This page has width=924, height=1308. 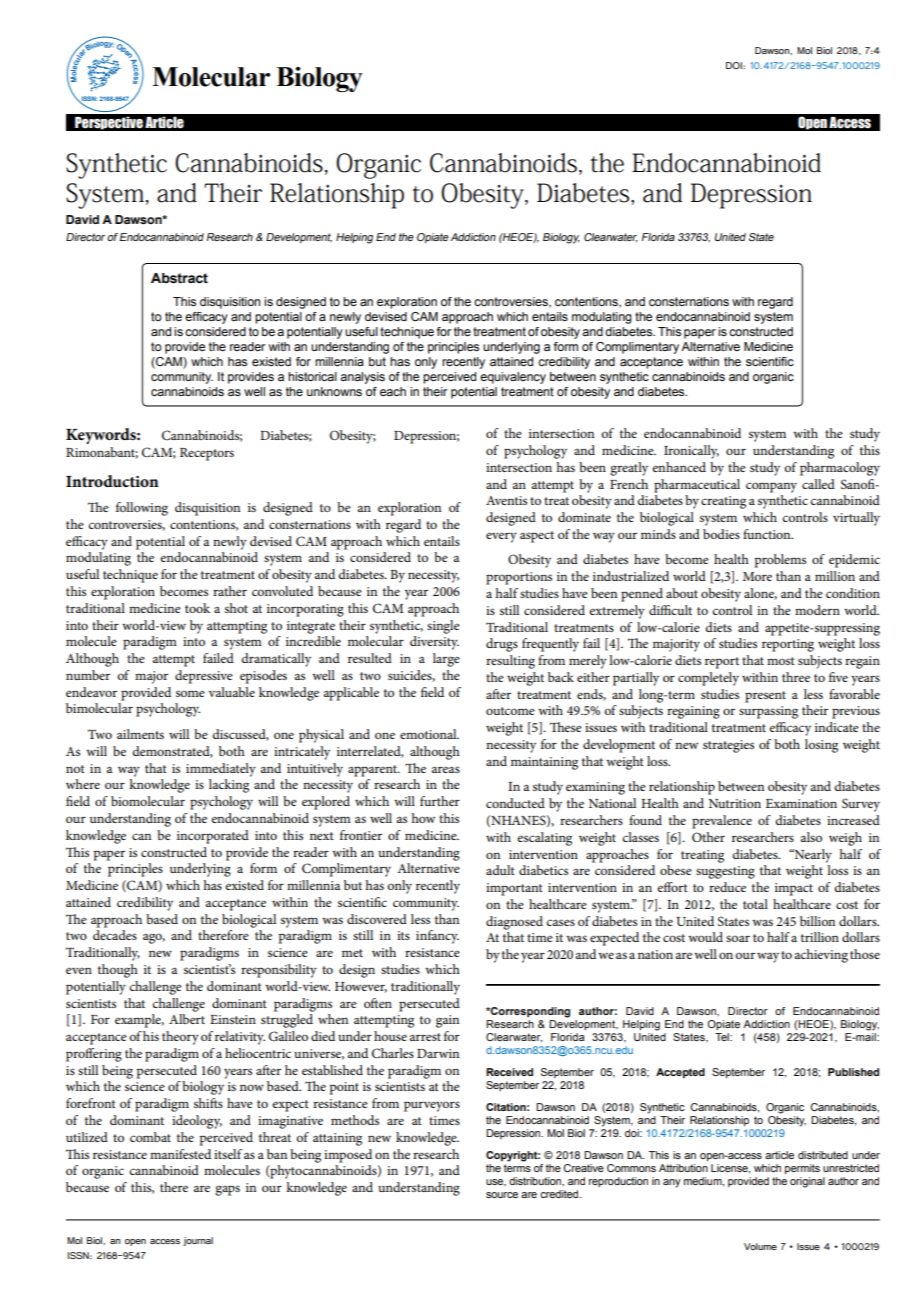 I want to click on equivalency, so click(x=513, y=378).
